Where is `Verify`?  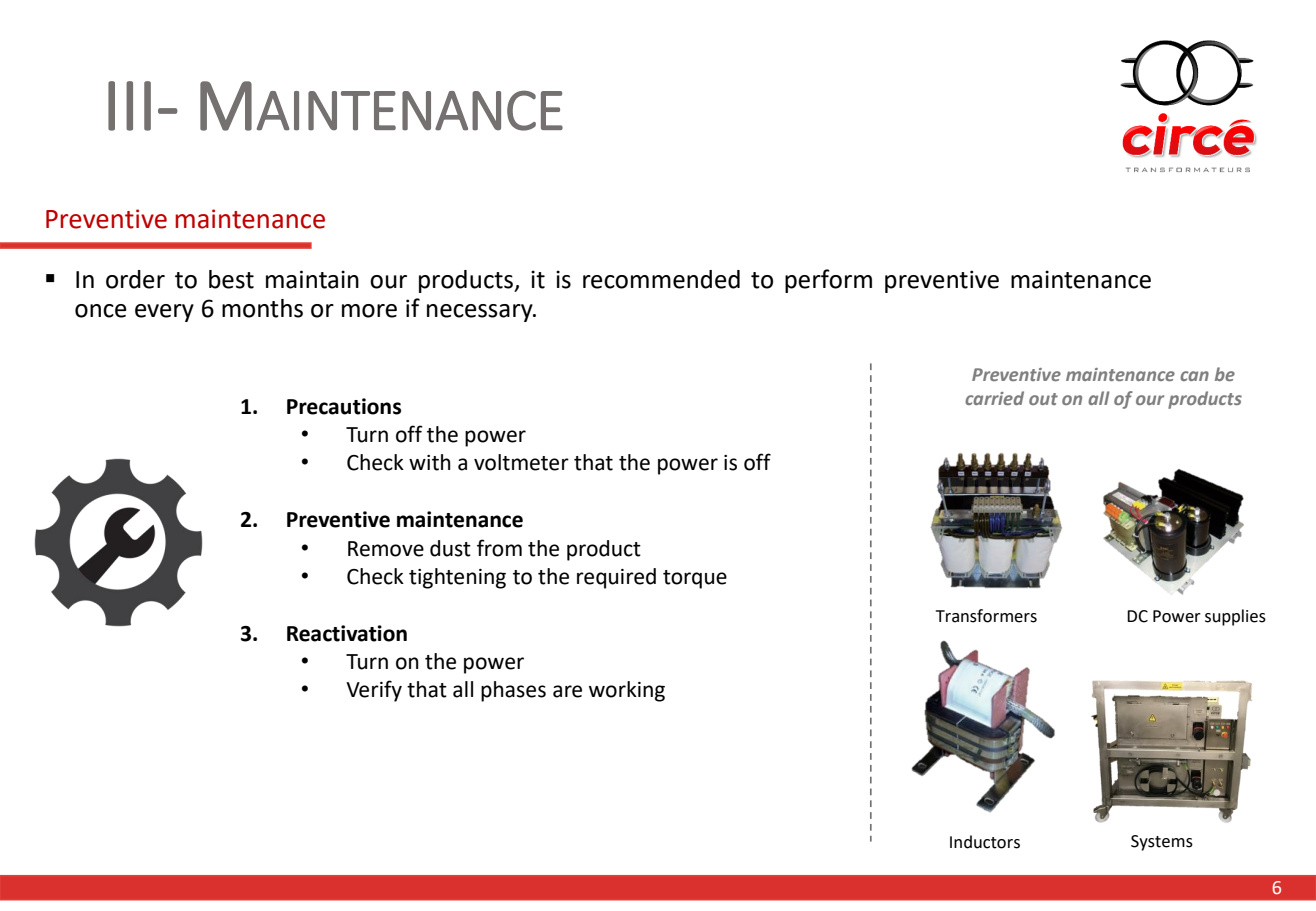 Verify is located at coordinates (374, 691).
